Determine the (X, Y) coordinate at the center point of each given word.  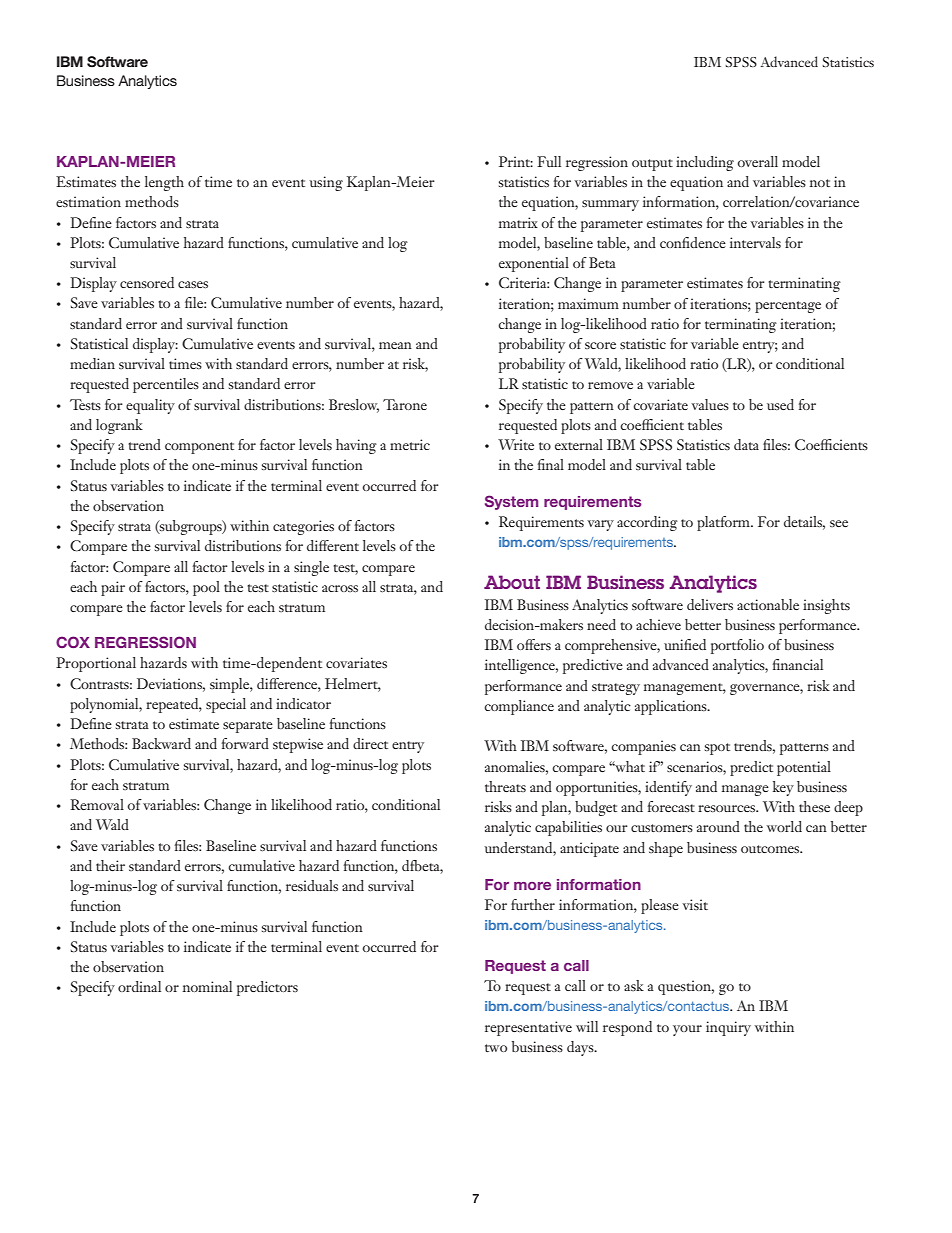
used (780, 404)
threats (505, 786)
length (164, 183)
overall (757, 161)
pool (206, 588)
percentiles (166, 385)
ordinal (139, 986)
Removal (97, 804)
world (784, 826)
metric (410, 444)
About (512, 582)
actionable (768, 604)
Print (516, 161)
